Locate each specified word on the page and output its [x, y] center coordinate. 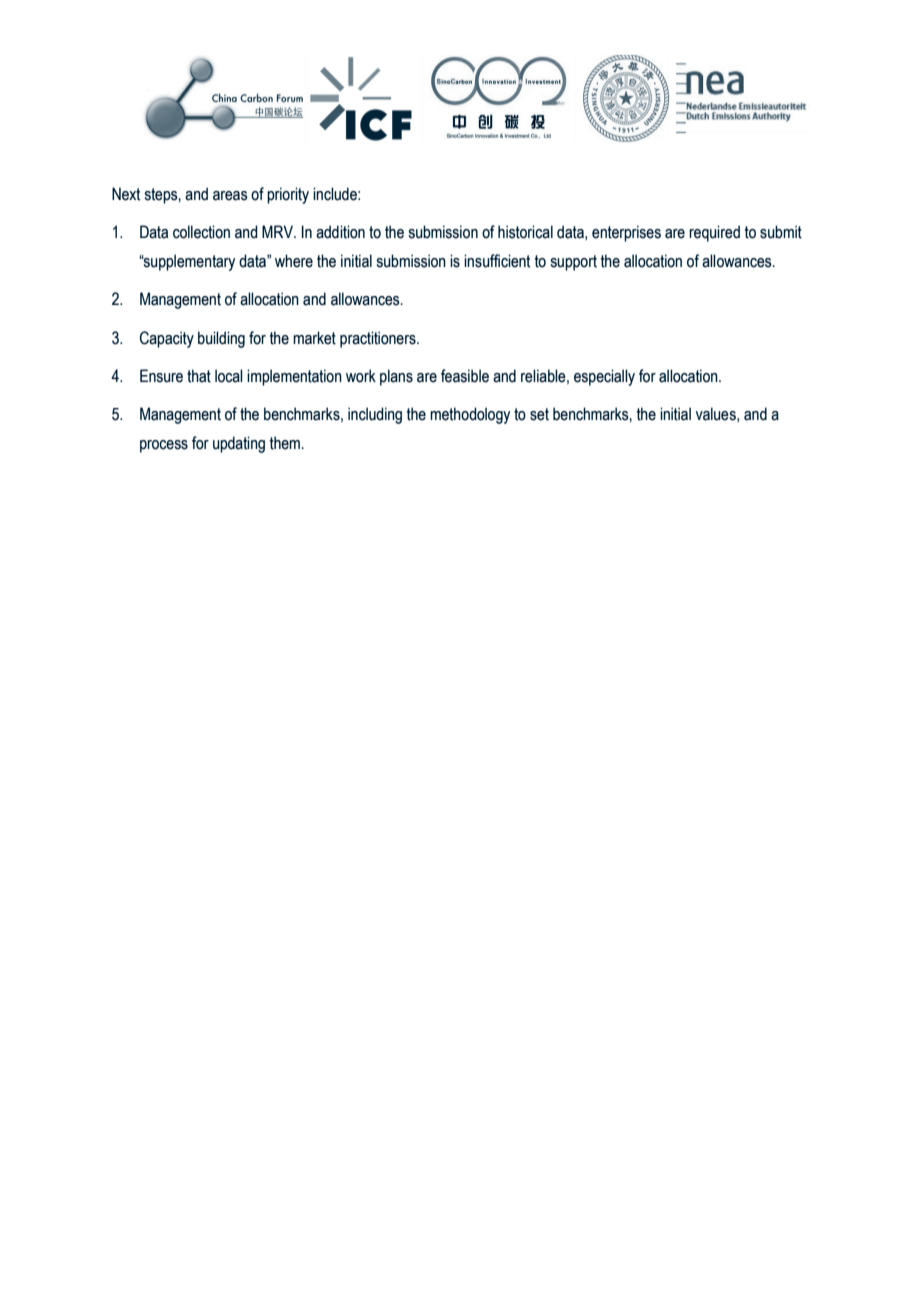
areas [230, 196]
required [714, 233]
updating [239, 444]
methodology [470, 415]
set [539, 414]
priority [288, 195]
